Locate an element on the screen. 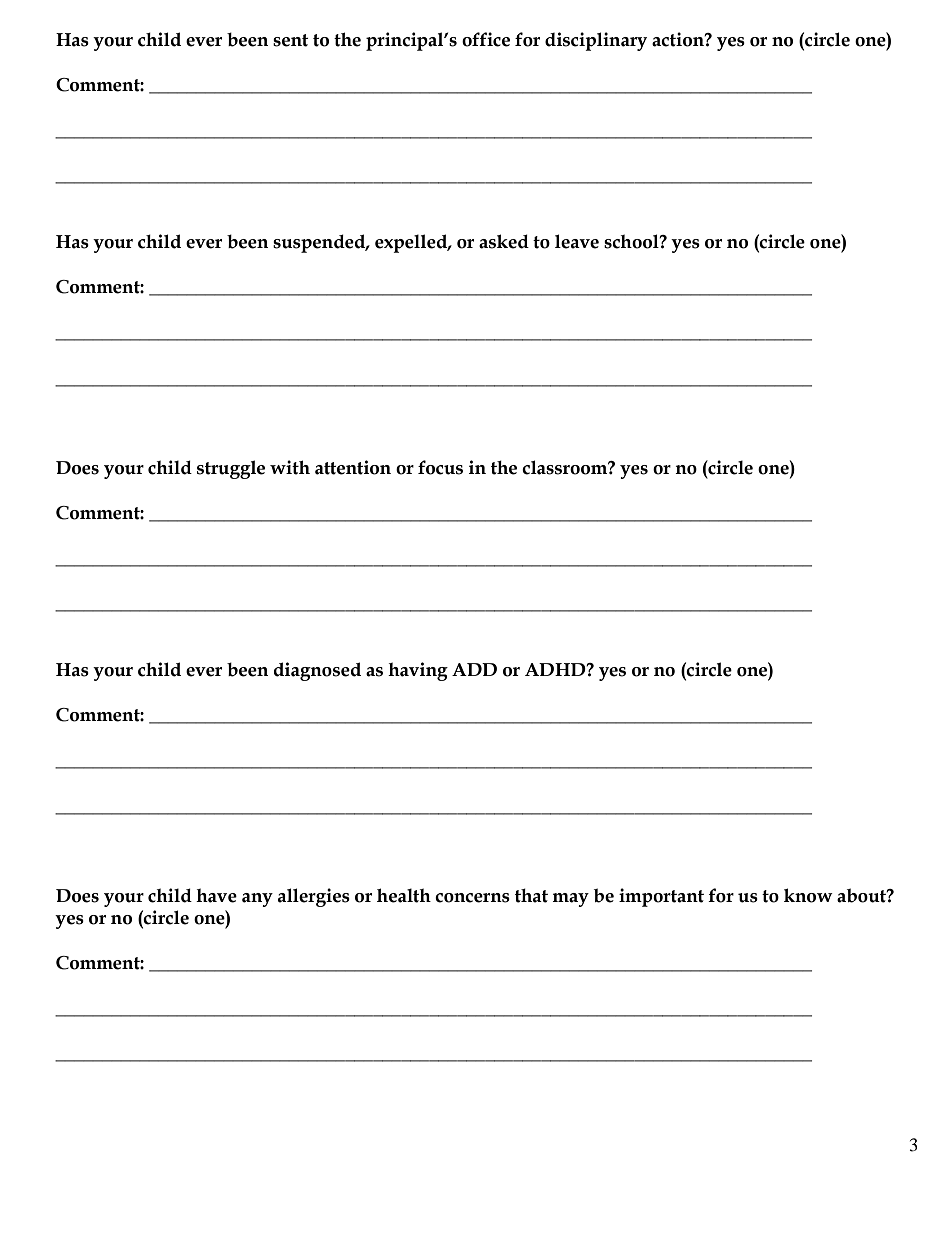  that is located at coordinates (531, 895).
